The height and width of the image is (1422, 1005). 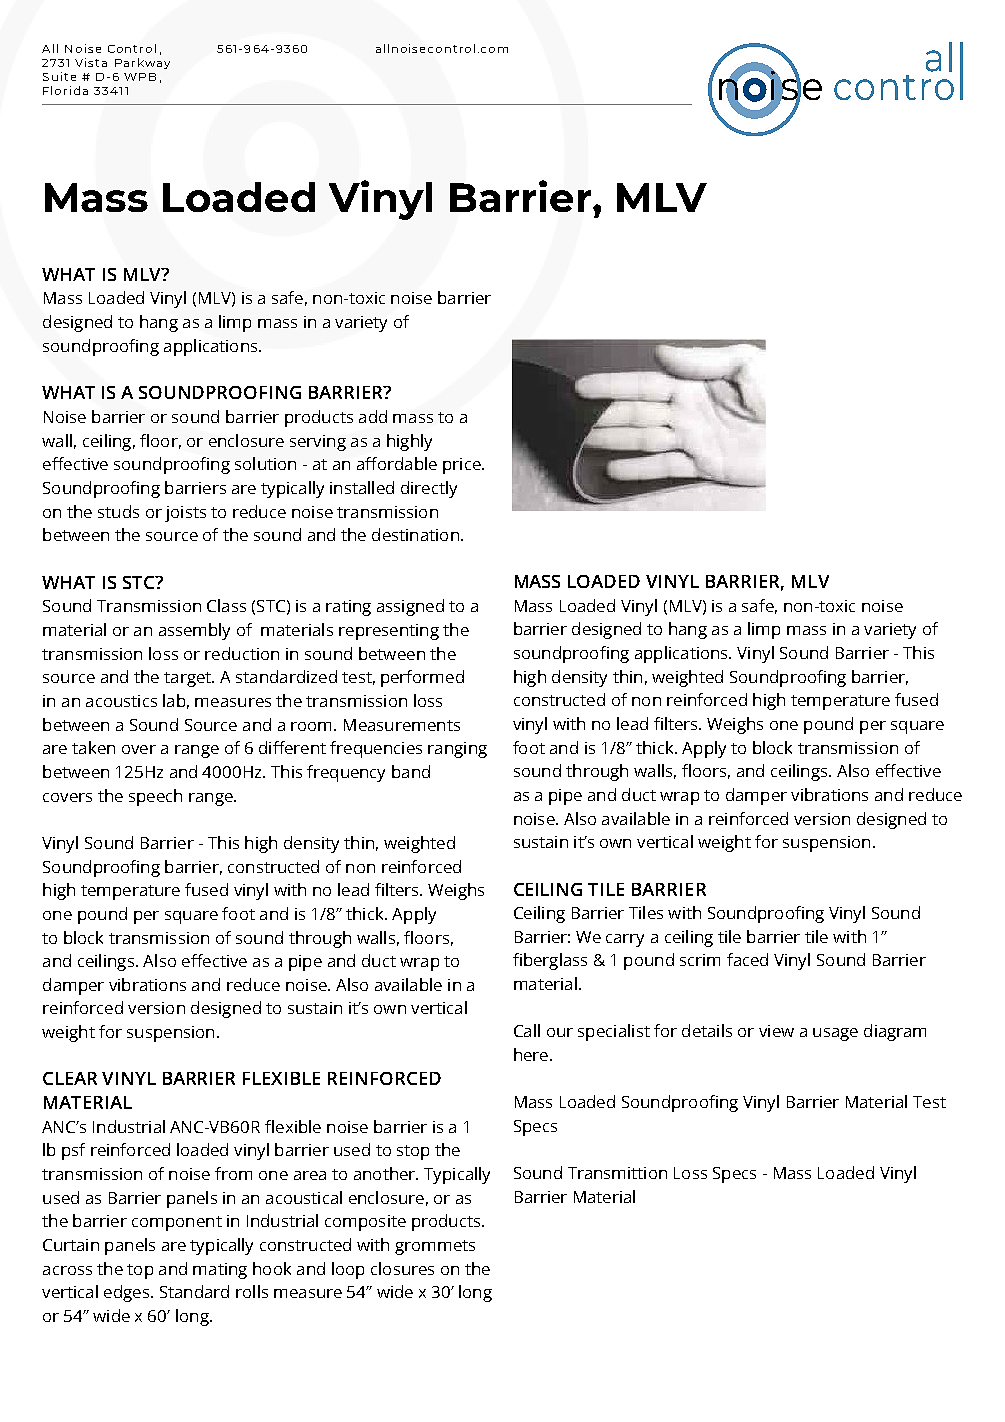 I want to click on price, so click(x=463, y=466).
